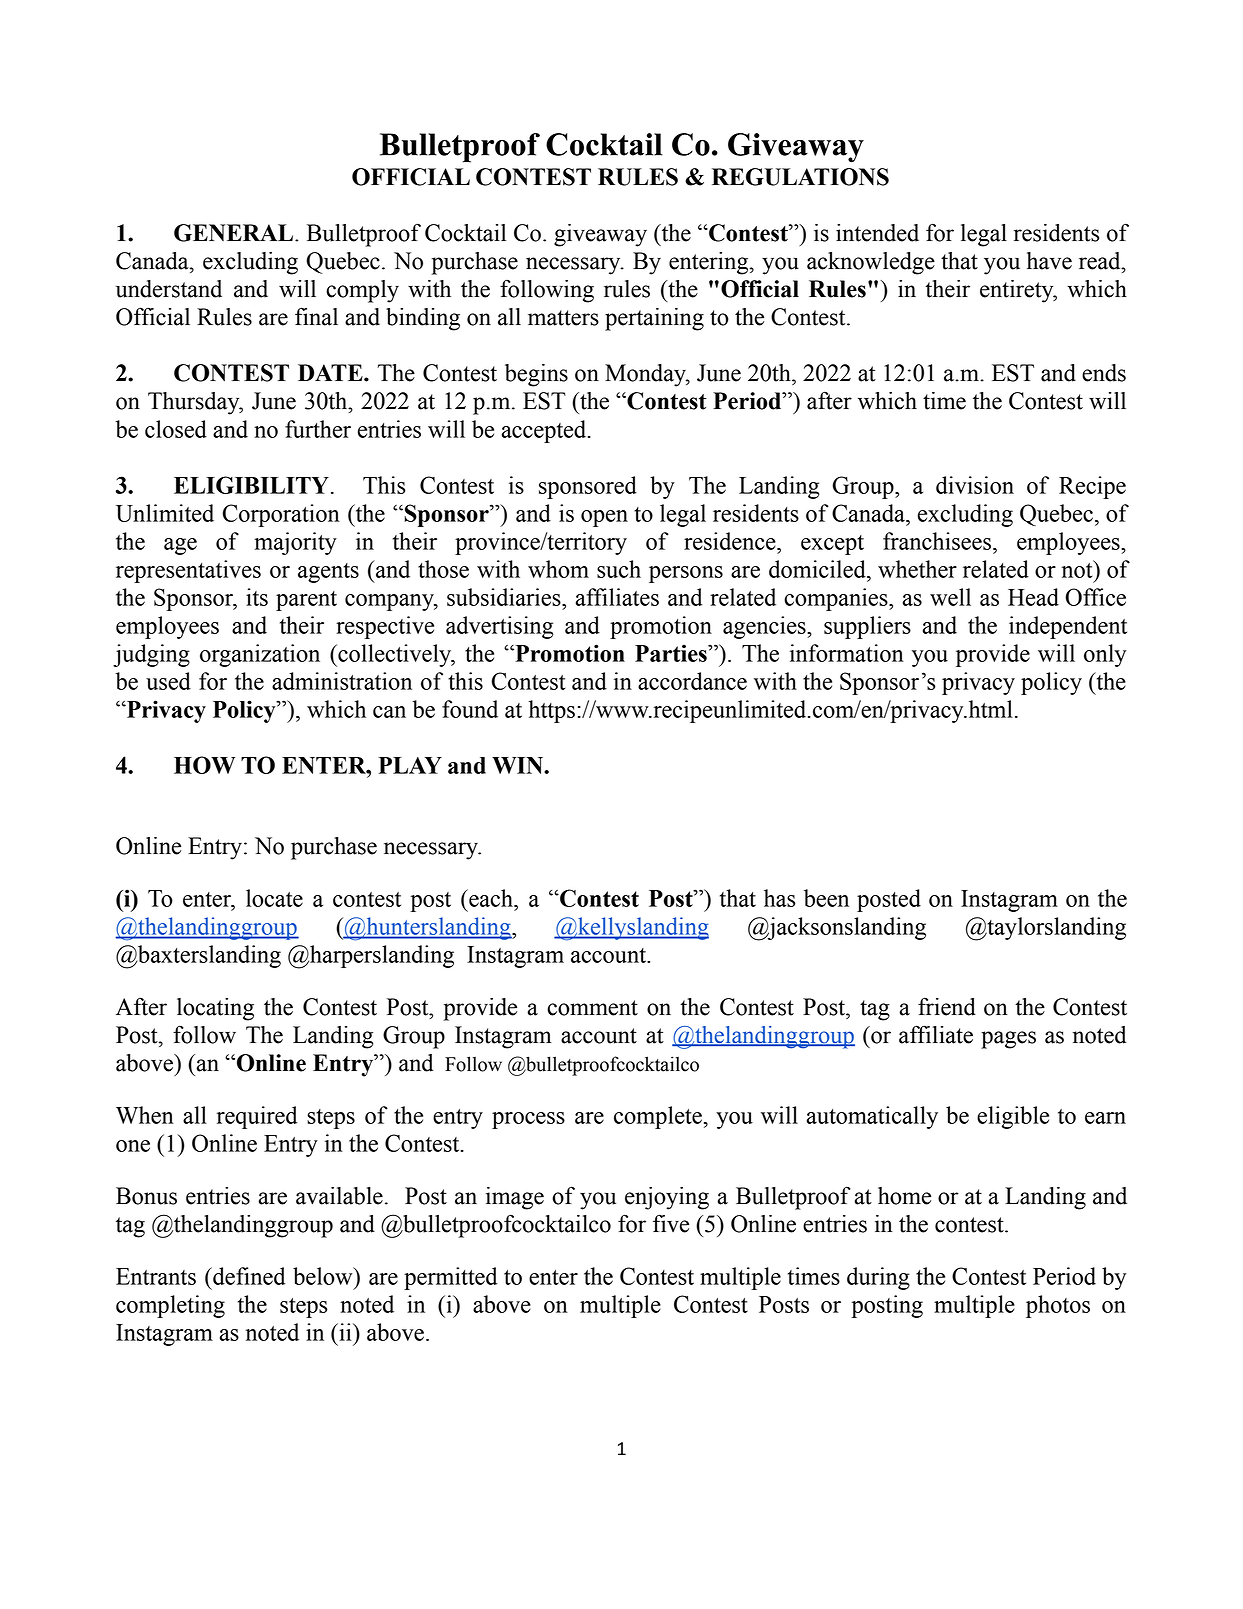  Describe the element at coordinates (671, 1223) in the screenshot. I see `five` at that location.
